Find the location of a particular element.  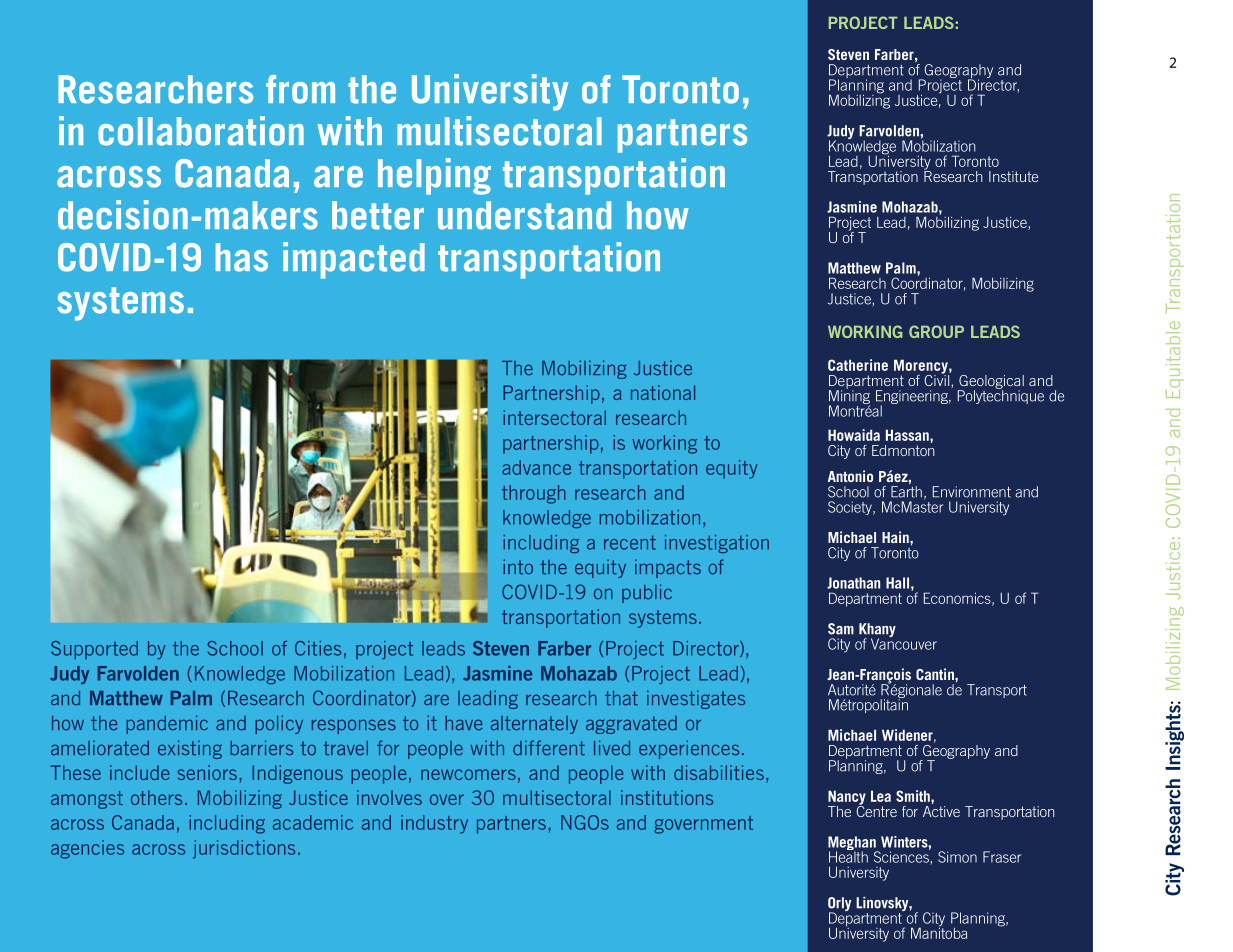

Institute is located at coordinates (1013, 176).
